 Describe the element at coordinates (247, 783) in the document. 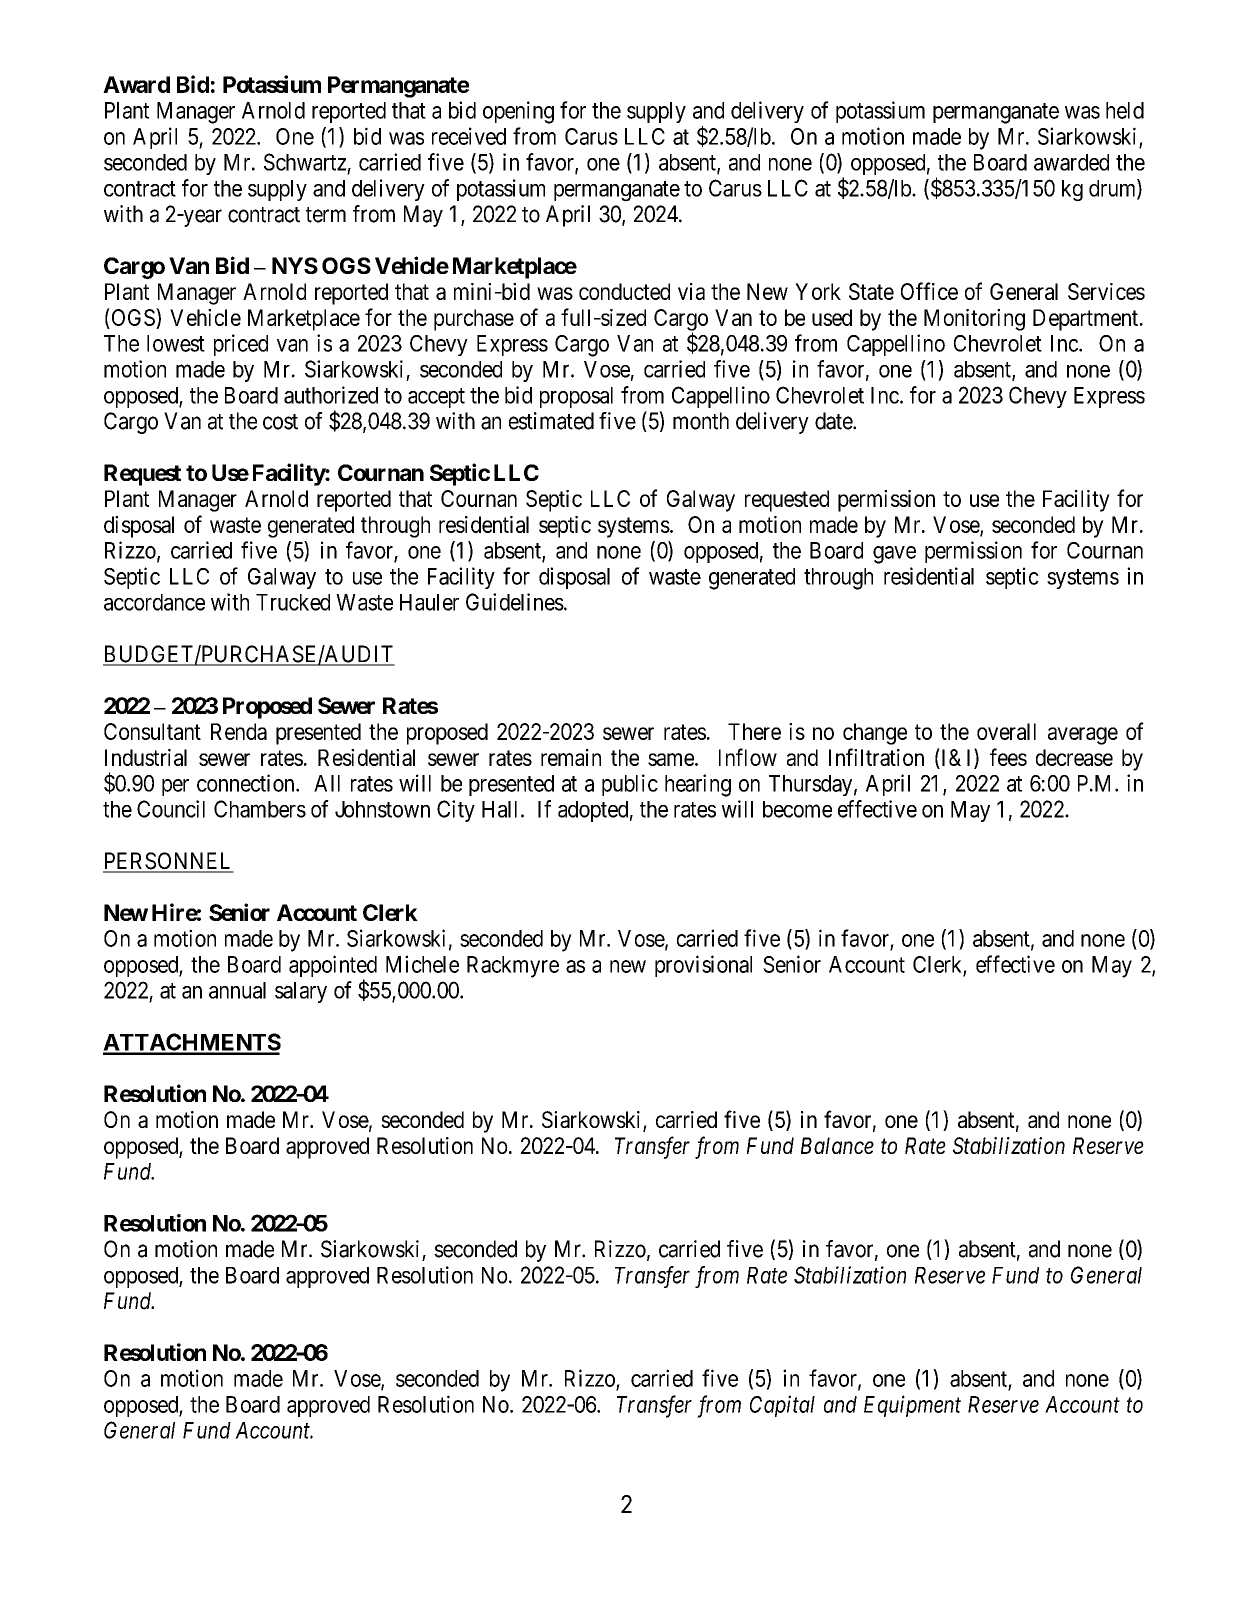

I see `connection` at that location.
